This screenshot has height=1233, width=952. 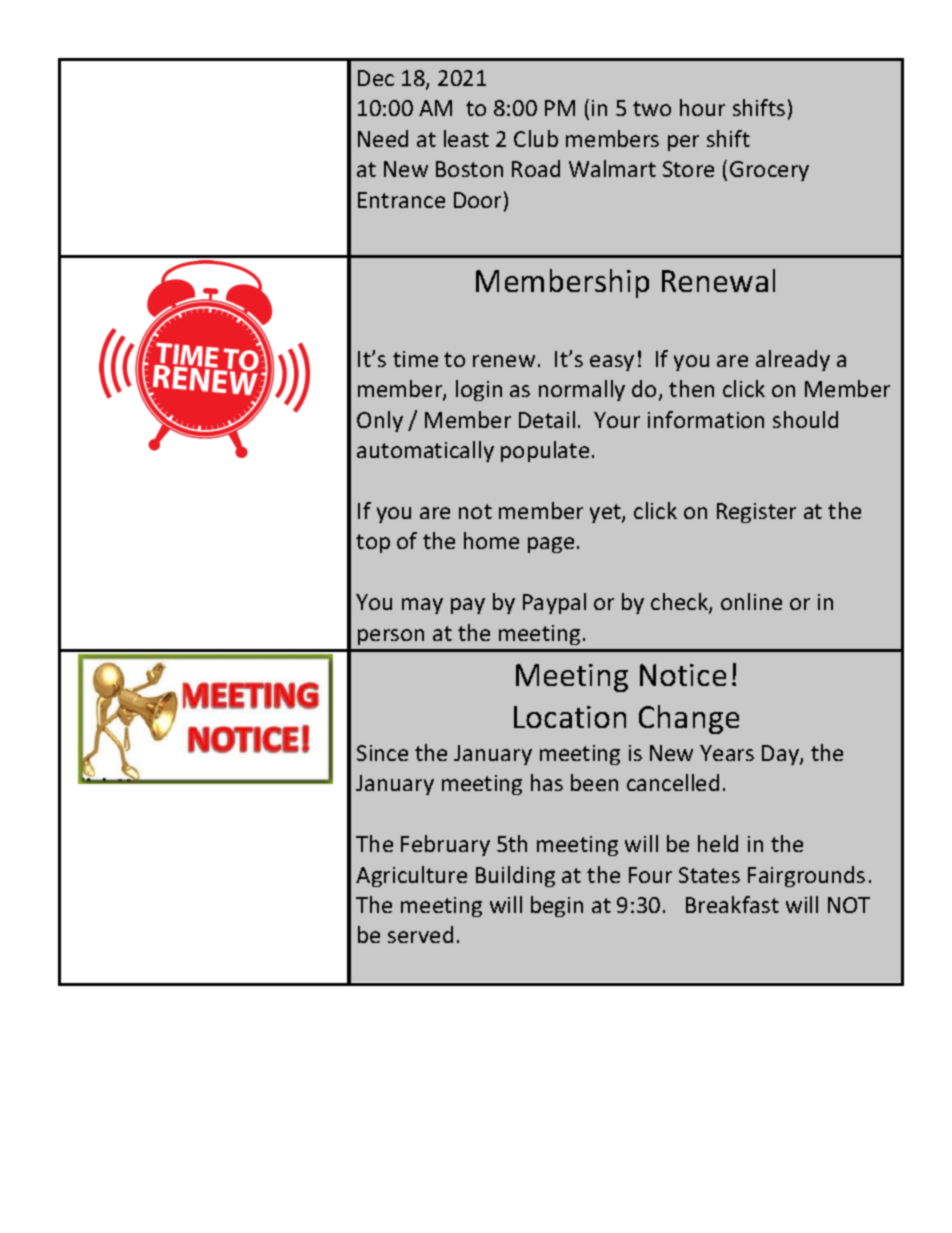 What do you see at coordinates (751, 601) in the screenshot?
I see `online` at bounding box center [751, 601].
